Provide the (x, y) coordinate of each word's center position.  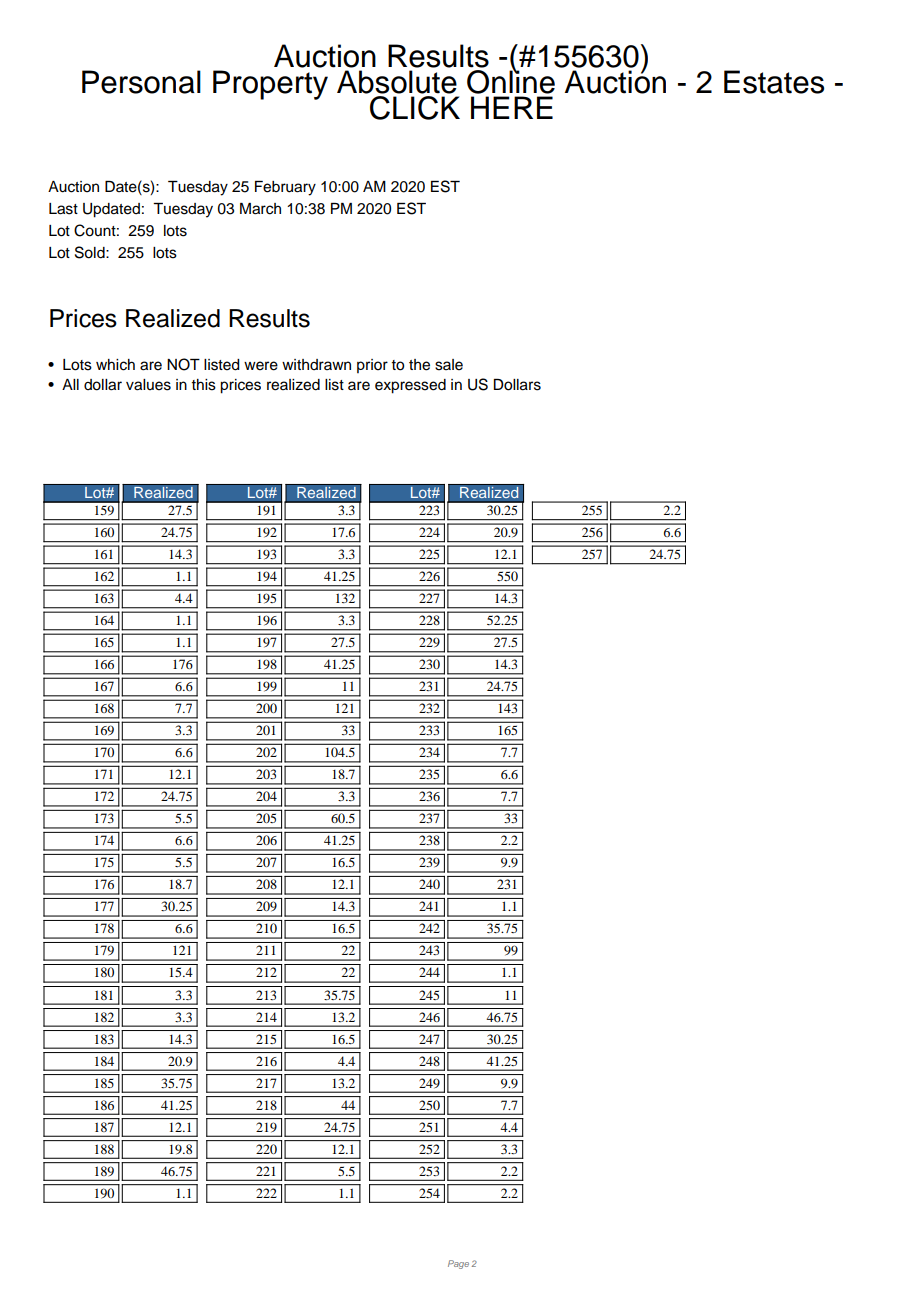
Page (458, 1264)
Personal (141, 82)
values (148, 385)
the (419, 365)
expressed (410, 386)
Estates (774, 82)
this (203, 385)
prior (372, 366)
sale (449, 365)
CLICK (415, 108)
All (70, 384)
